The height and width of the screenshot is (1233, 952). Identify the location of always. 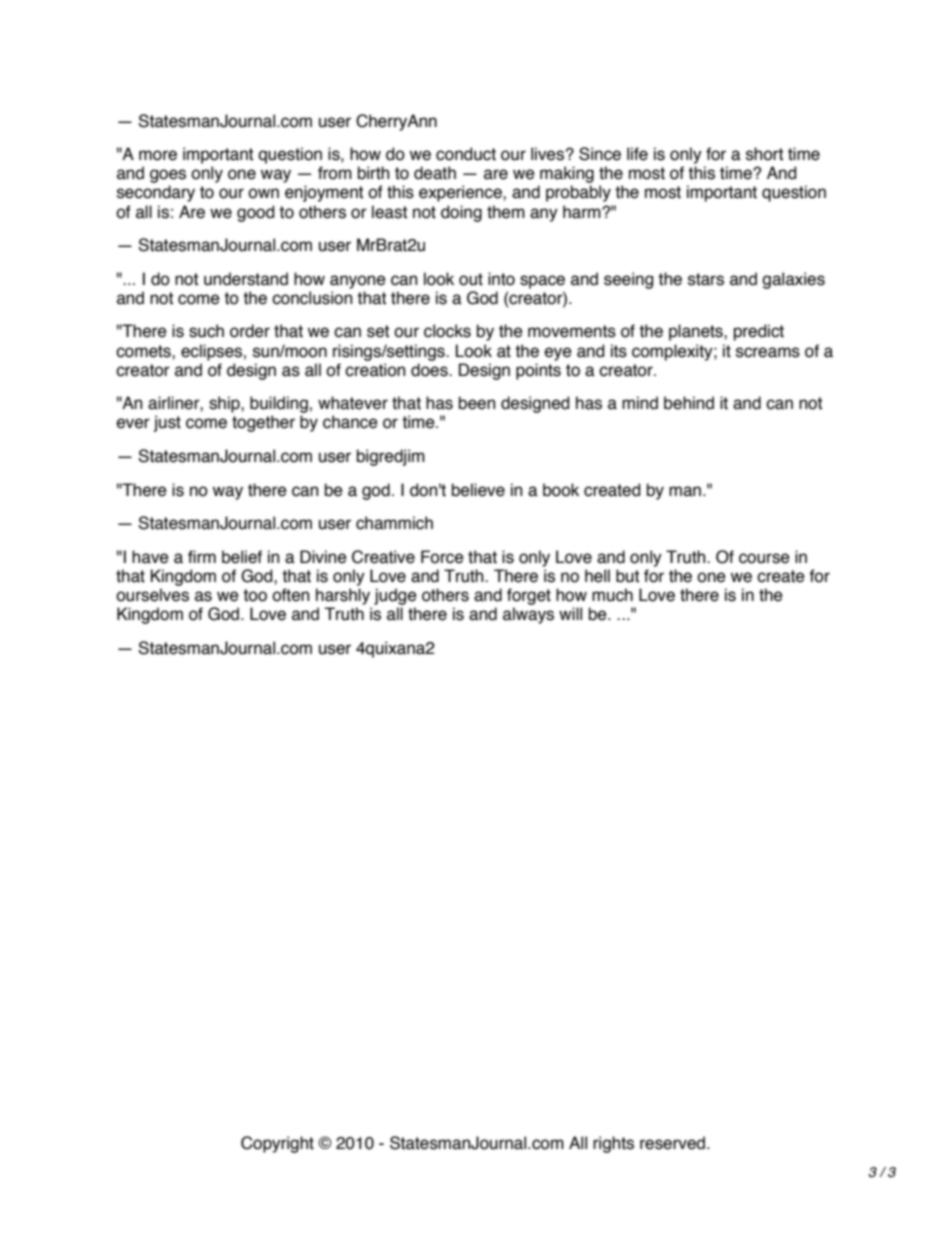
(528, 615).
